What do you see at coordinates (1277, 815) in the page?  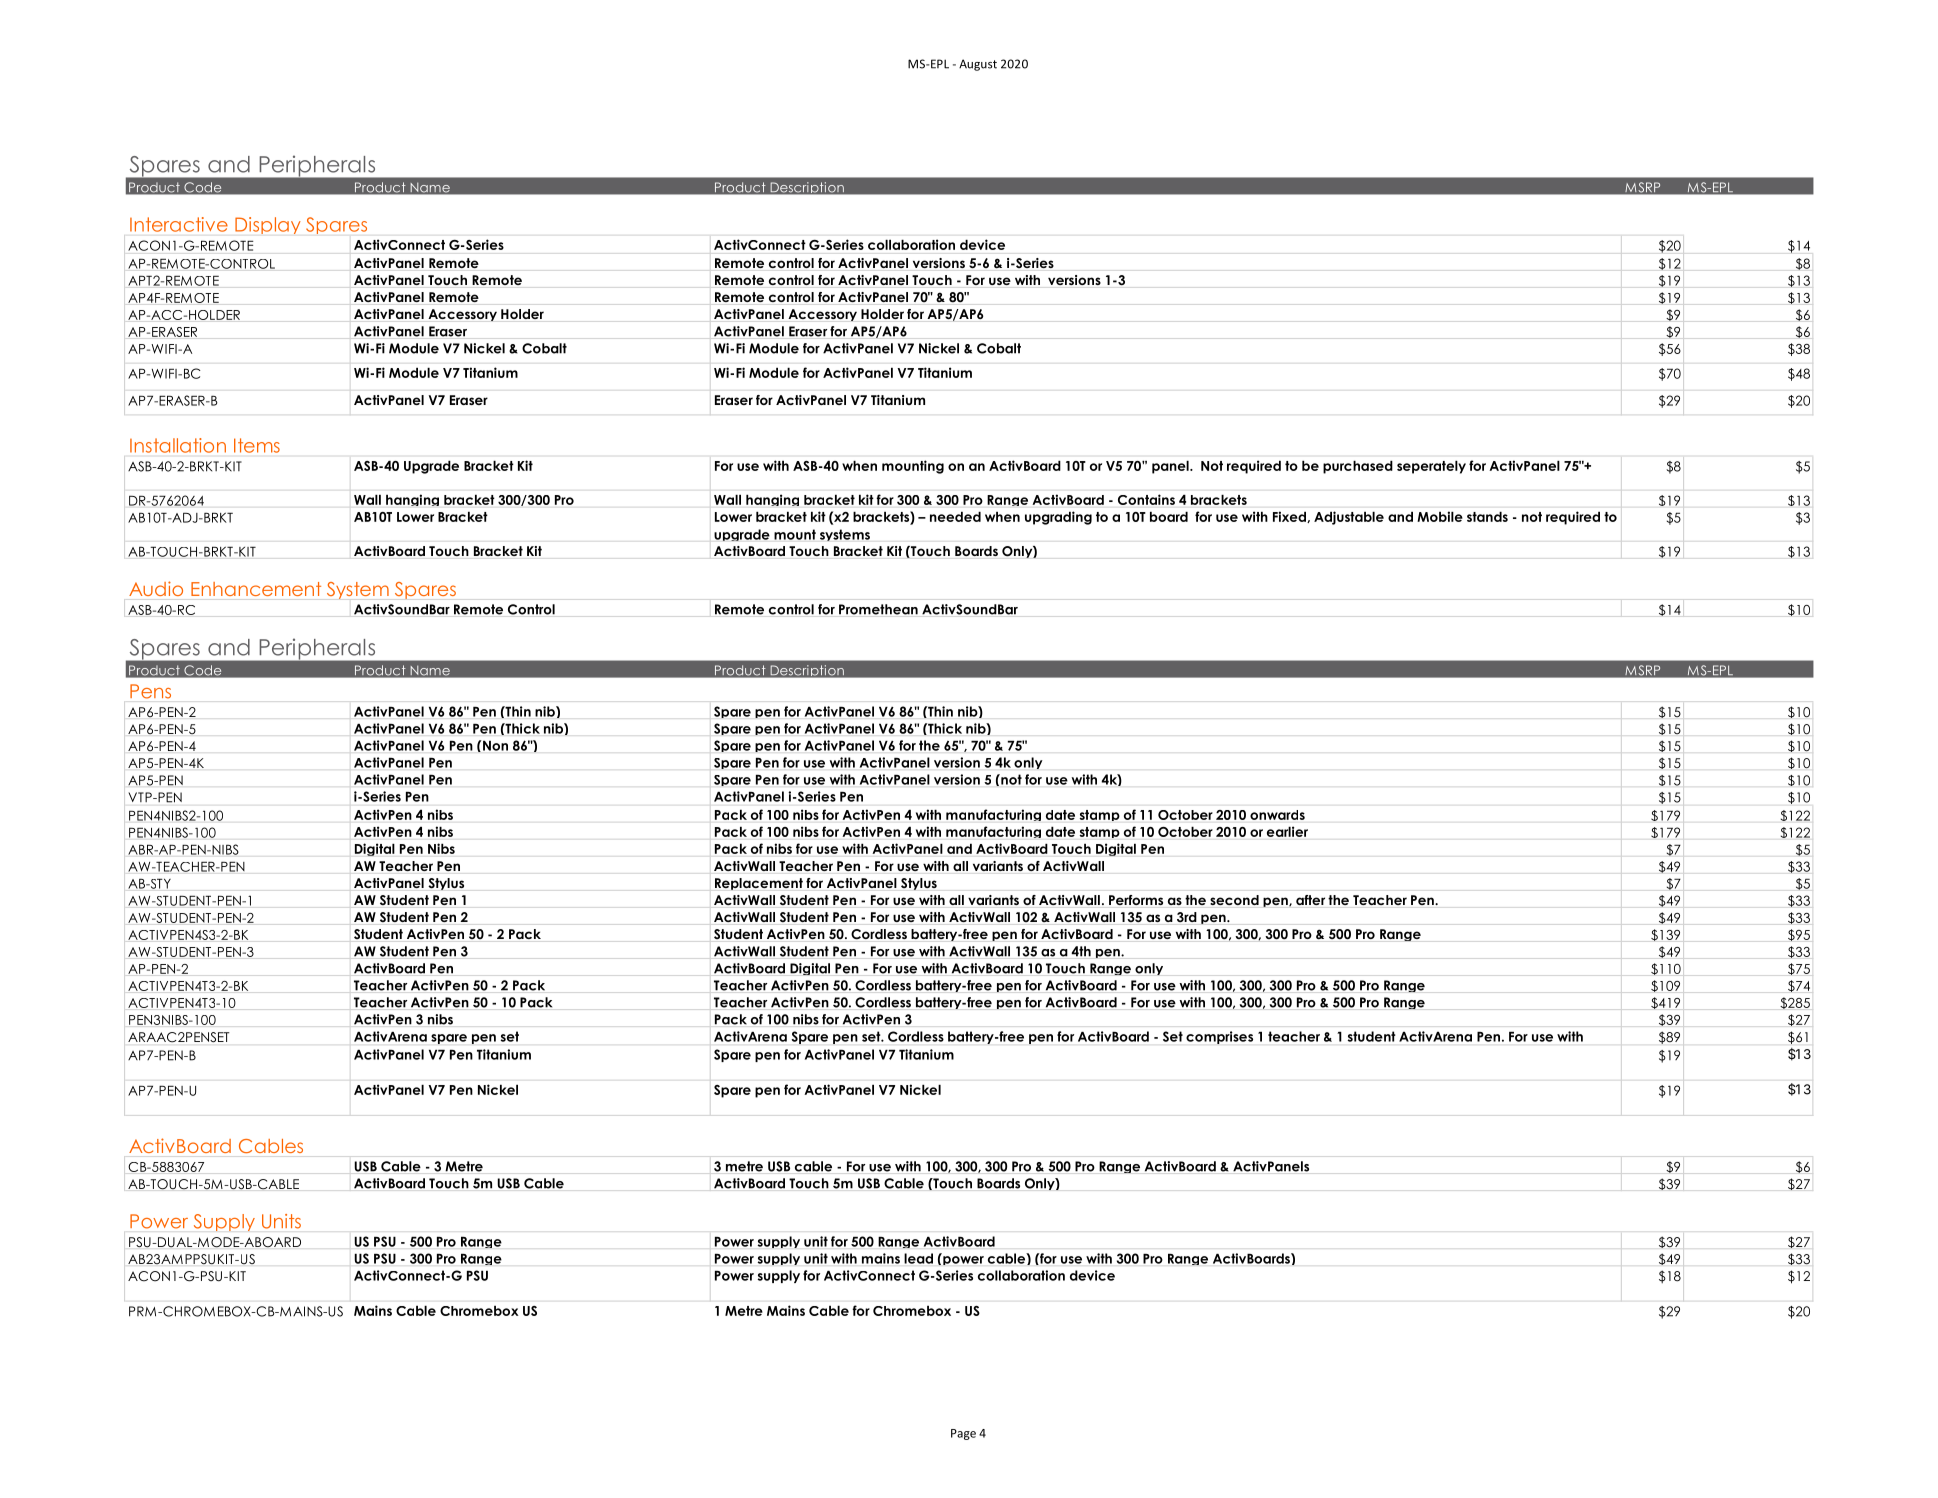 I see `onwards` at bounding box center [1277, 815].
